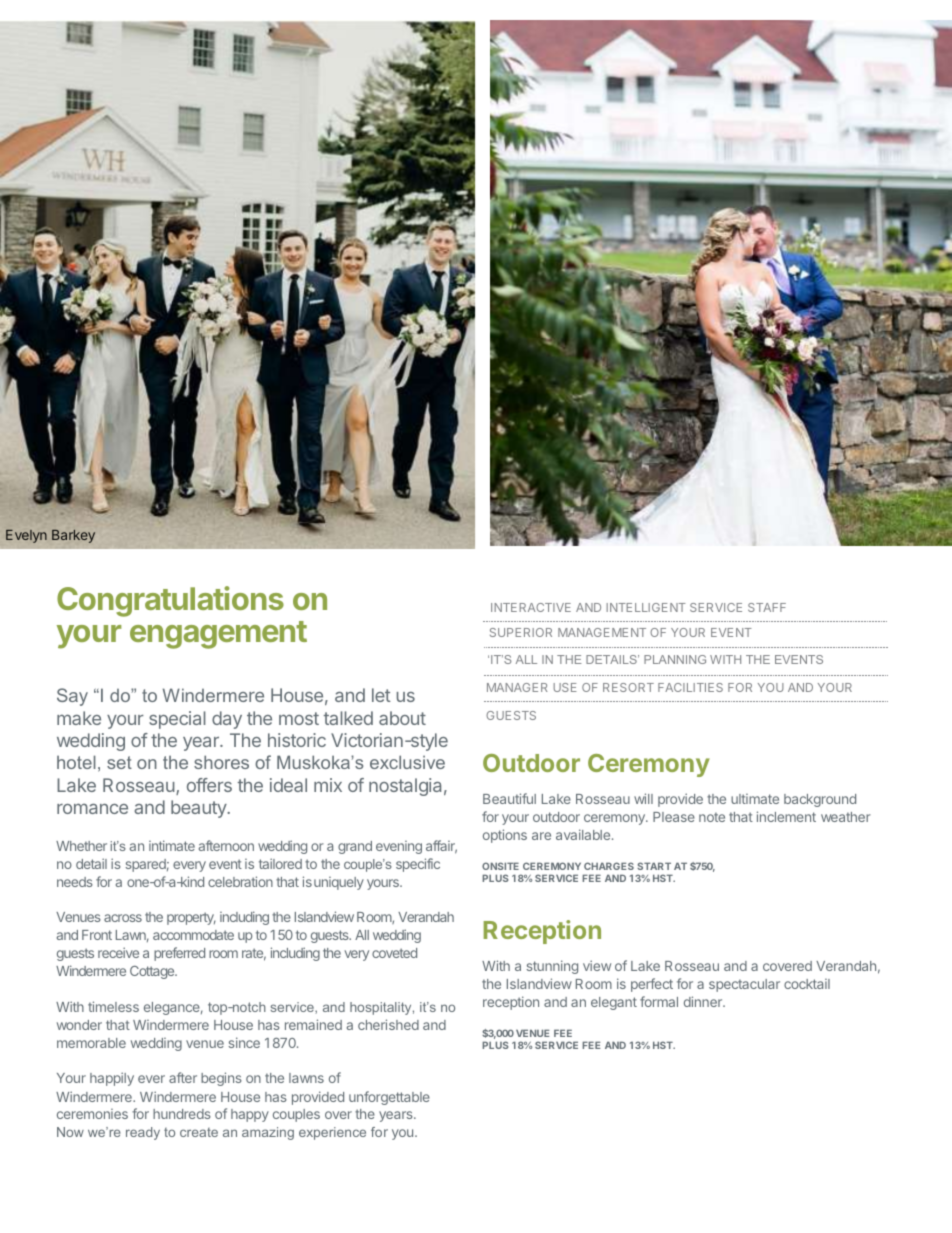  What do you see at coordinates (81, 846) in the screenshot?
I see `Whether` at bounding box center [81, 846].
